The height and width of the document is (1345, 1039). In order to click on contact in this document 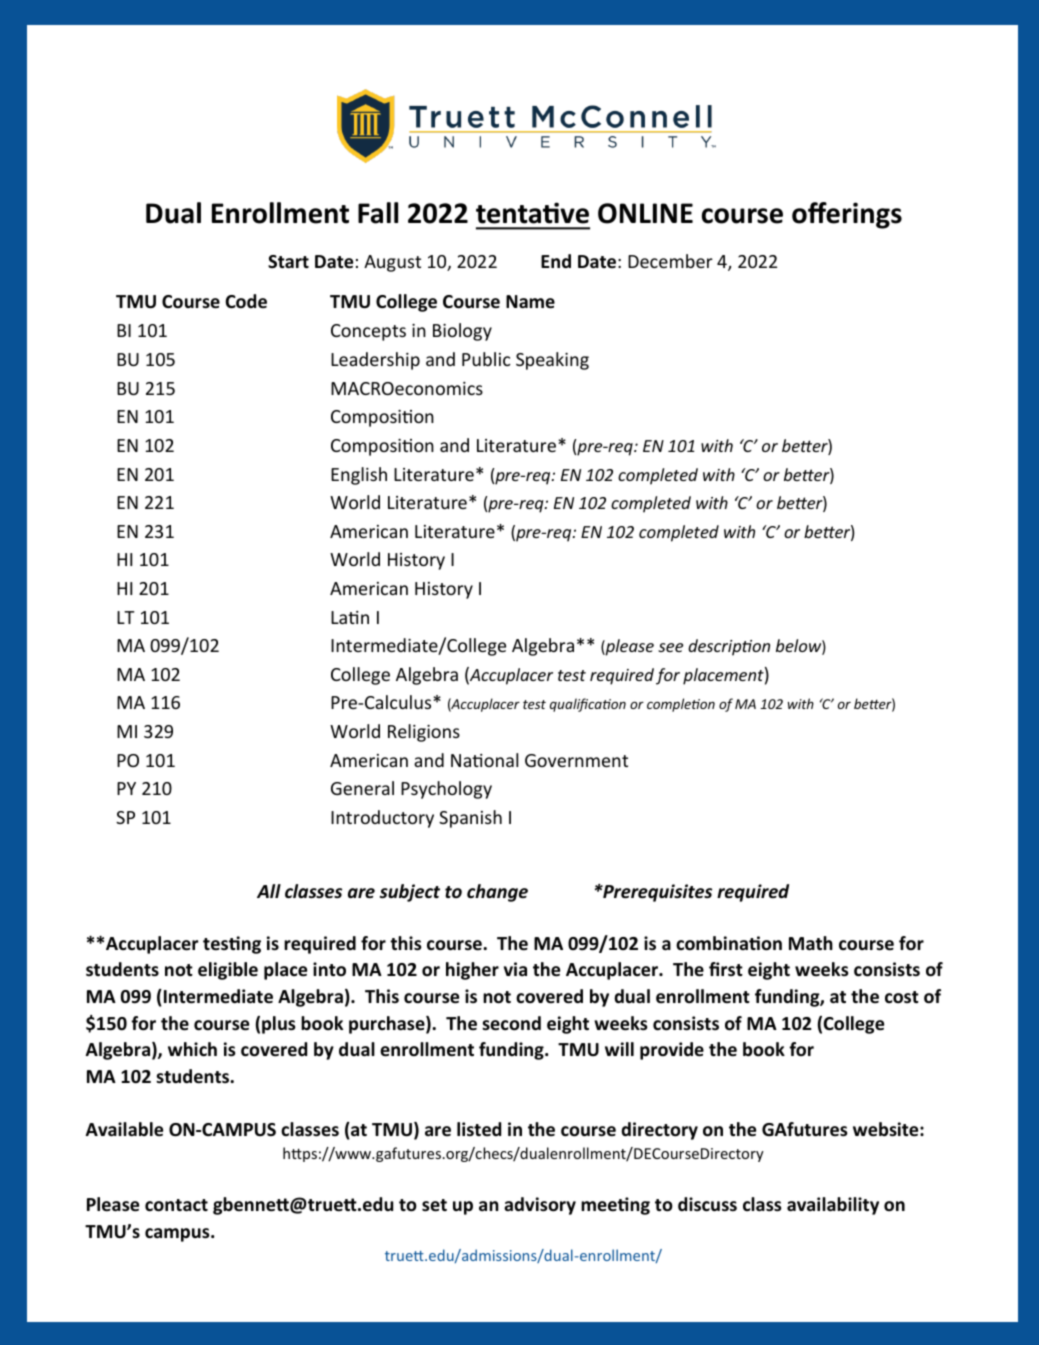, I will do `click(176, 1205)`.
